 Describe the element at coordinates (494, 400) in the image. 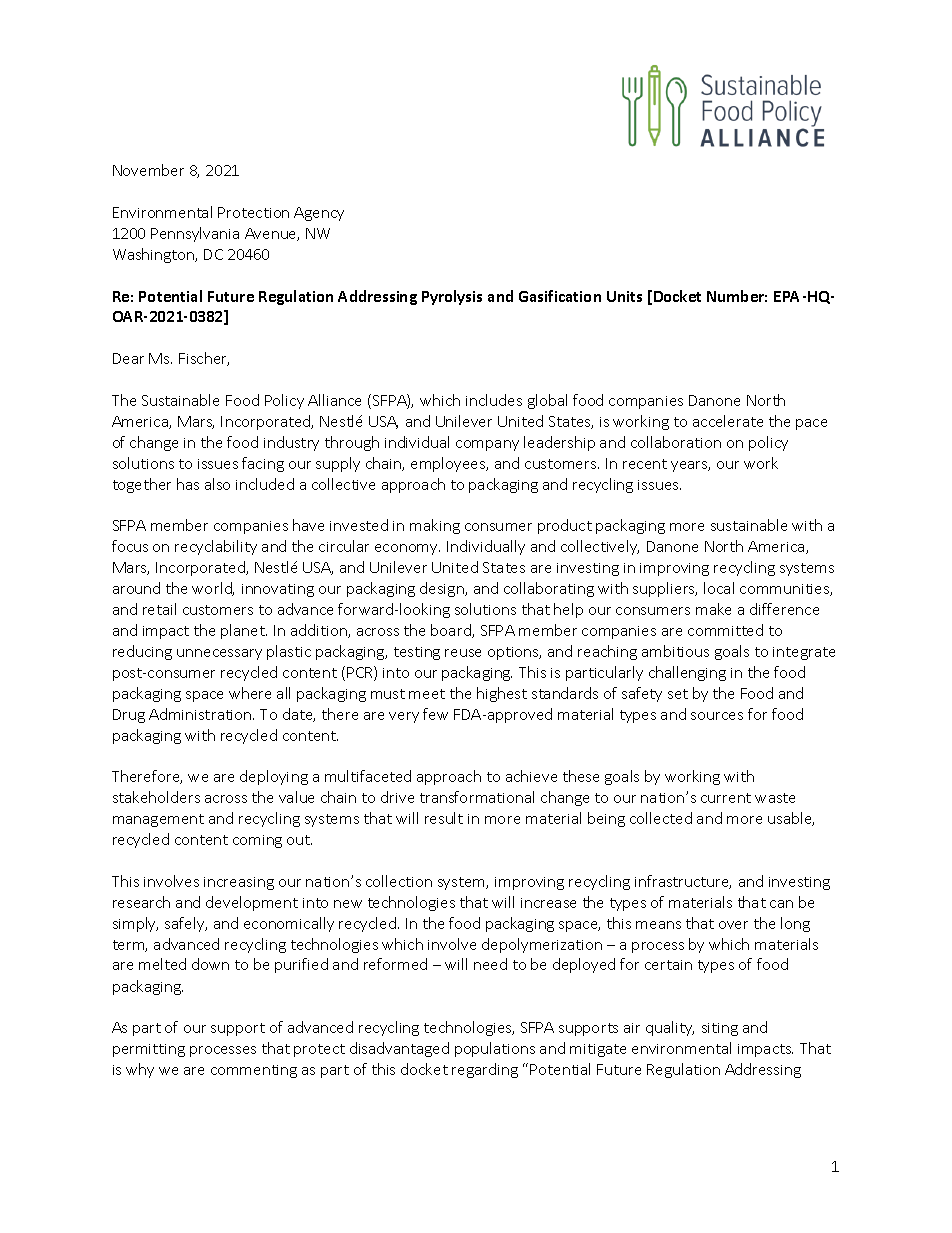

I see `includes` at that location.
